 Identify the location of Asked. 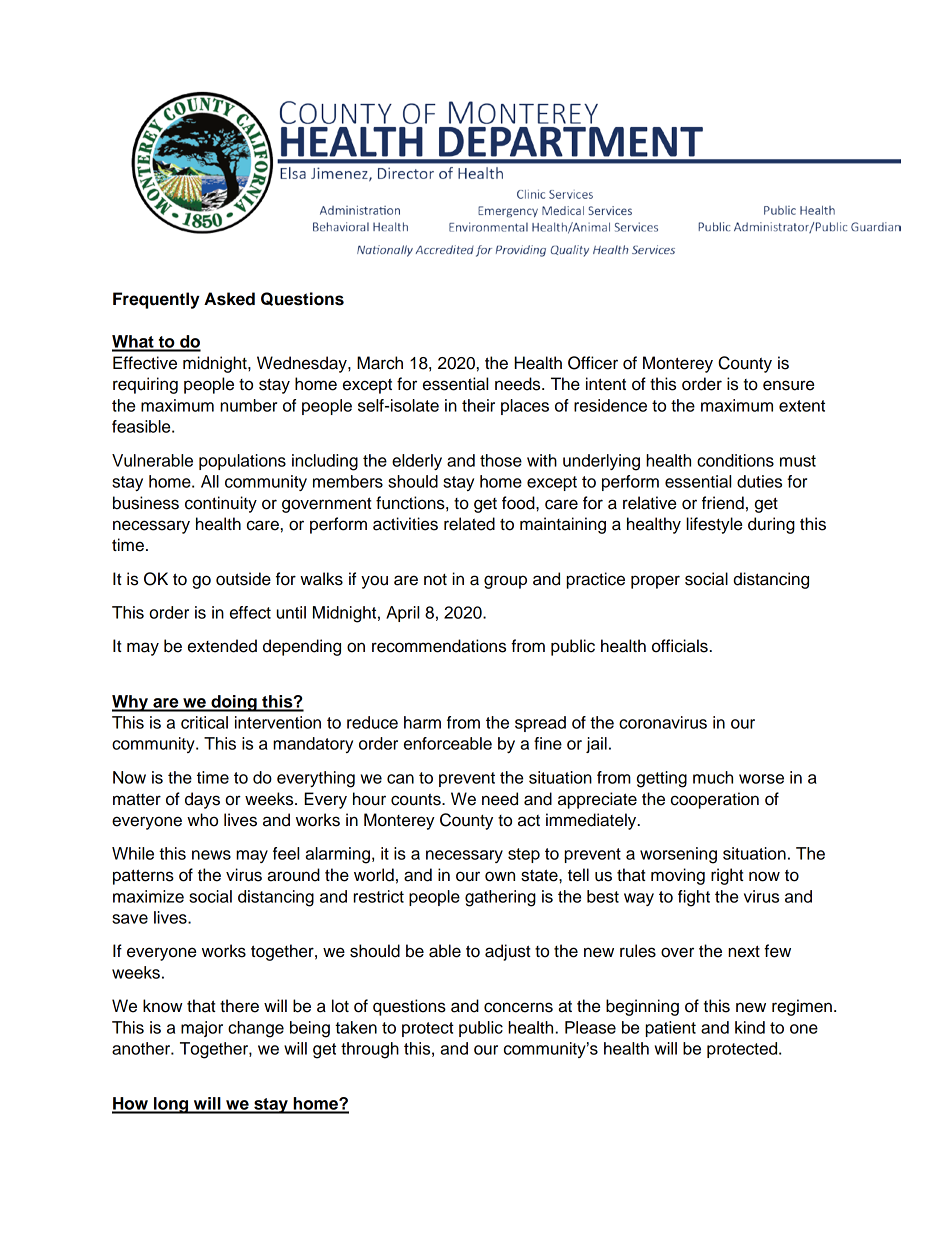
(229, 299).
